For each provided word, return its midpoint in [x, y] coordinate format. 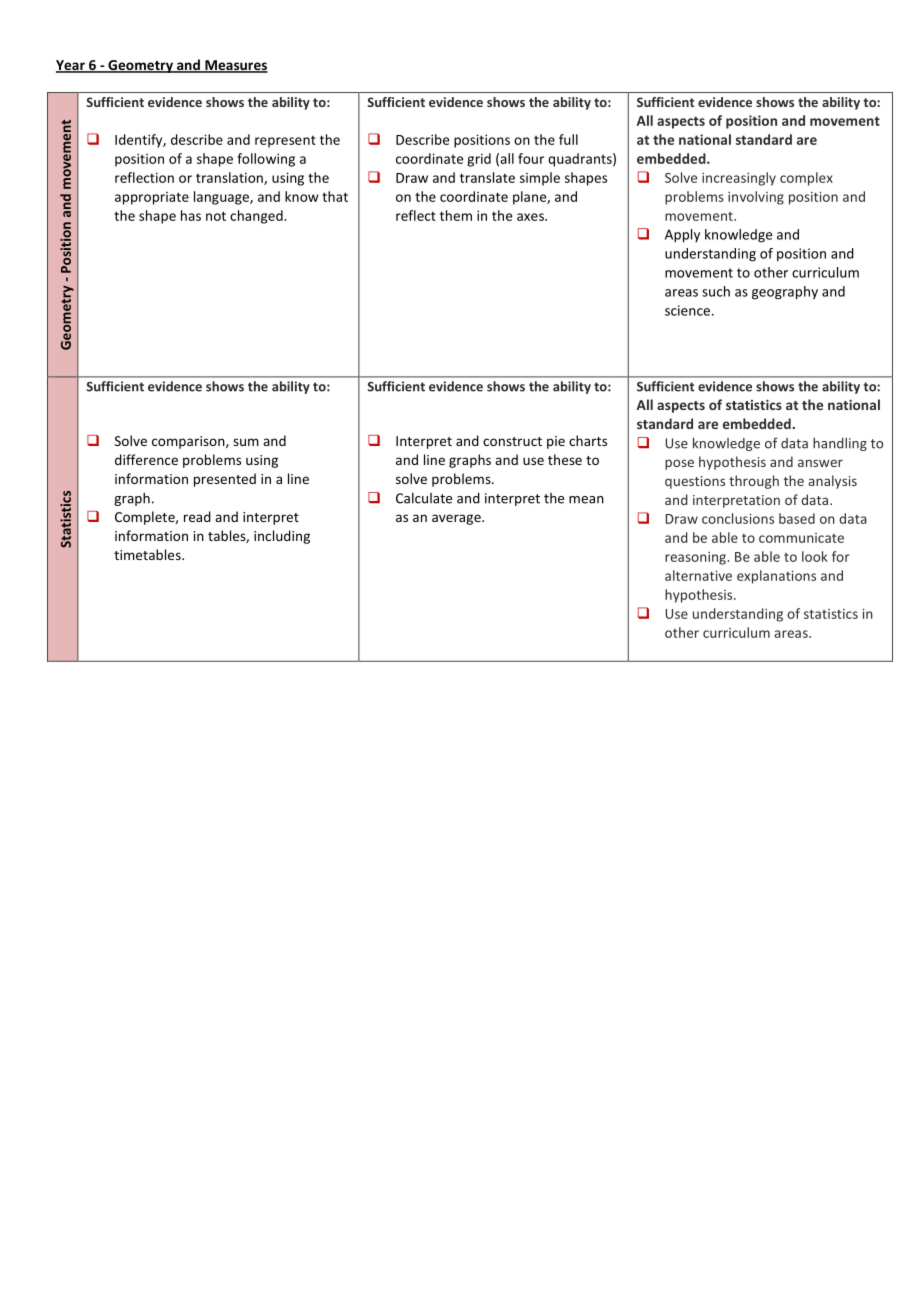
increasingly [739, 179]
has [191, 215]
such [716, 291]
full [568, 139]
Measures [235, 66]
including [282, 537]
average [457, 519]
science [689, 310]
